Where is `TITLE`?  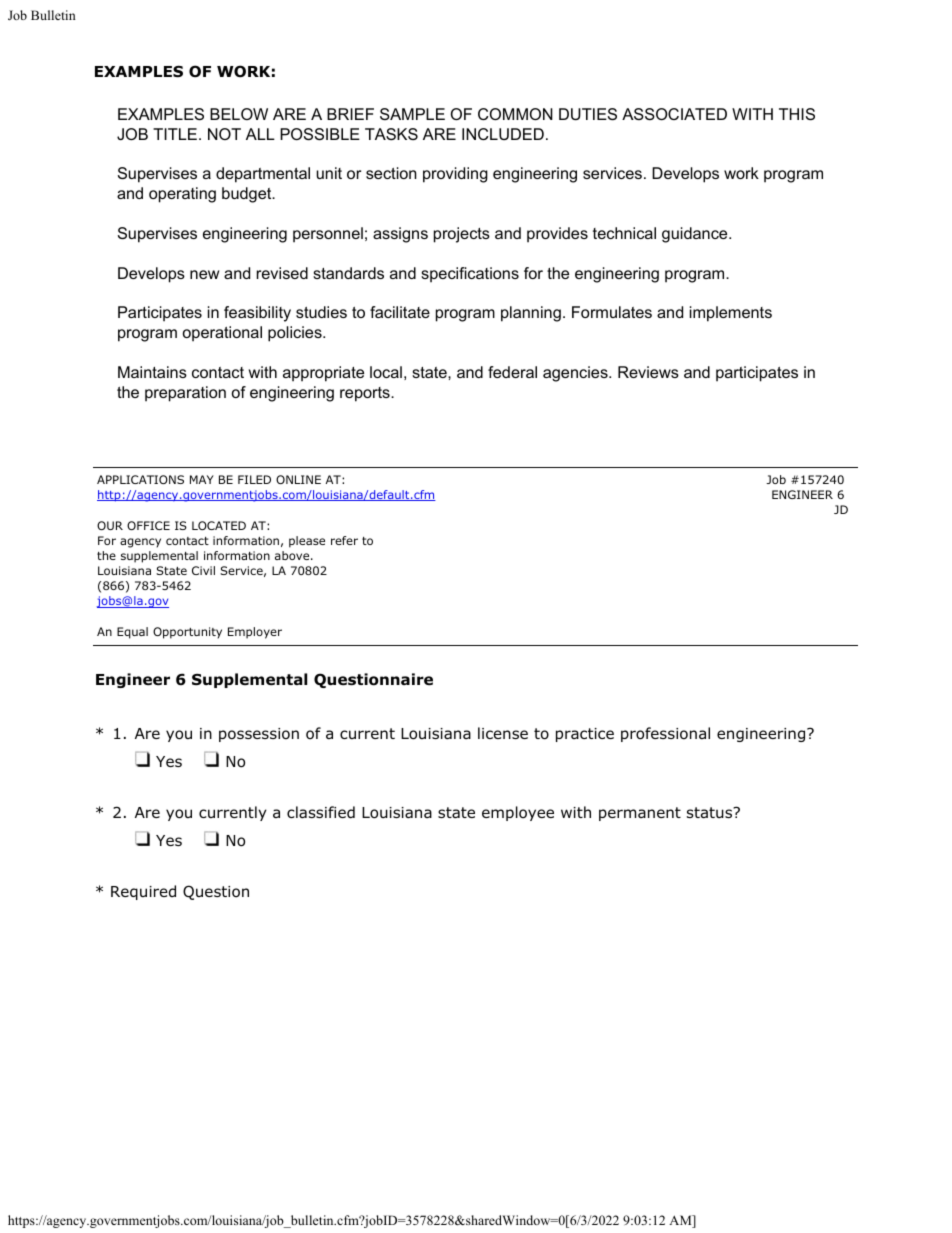
TITLE is located at coordinates (175, 134).
